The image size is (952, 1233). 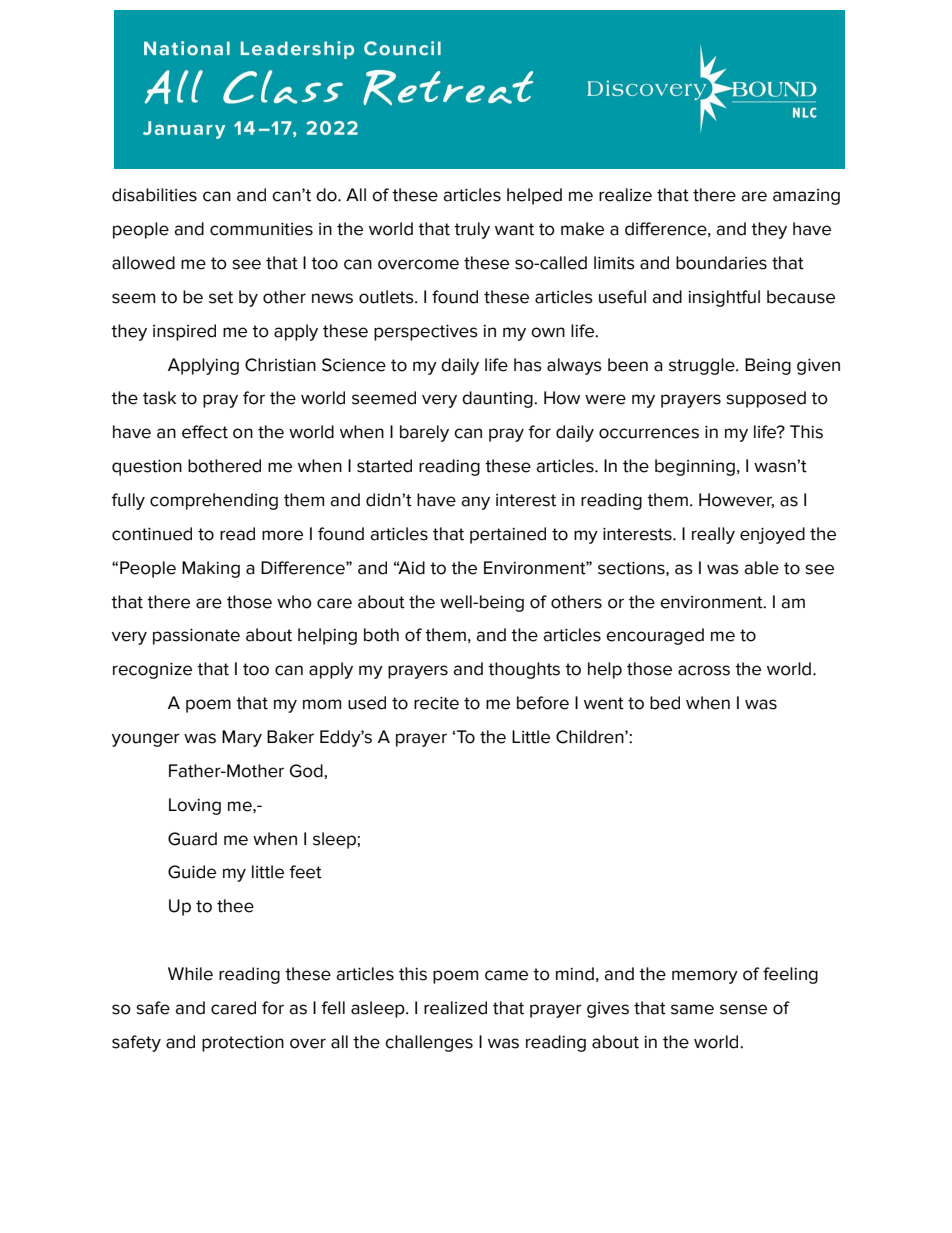 What do you see at coordinates (243, 1044) in the screenshot?
I see `protection` at bounding box center [243, 1044].
